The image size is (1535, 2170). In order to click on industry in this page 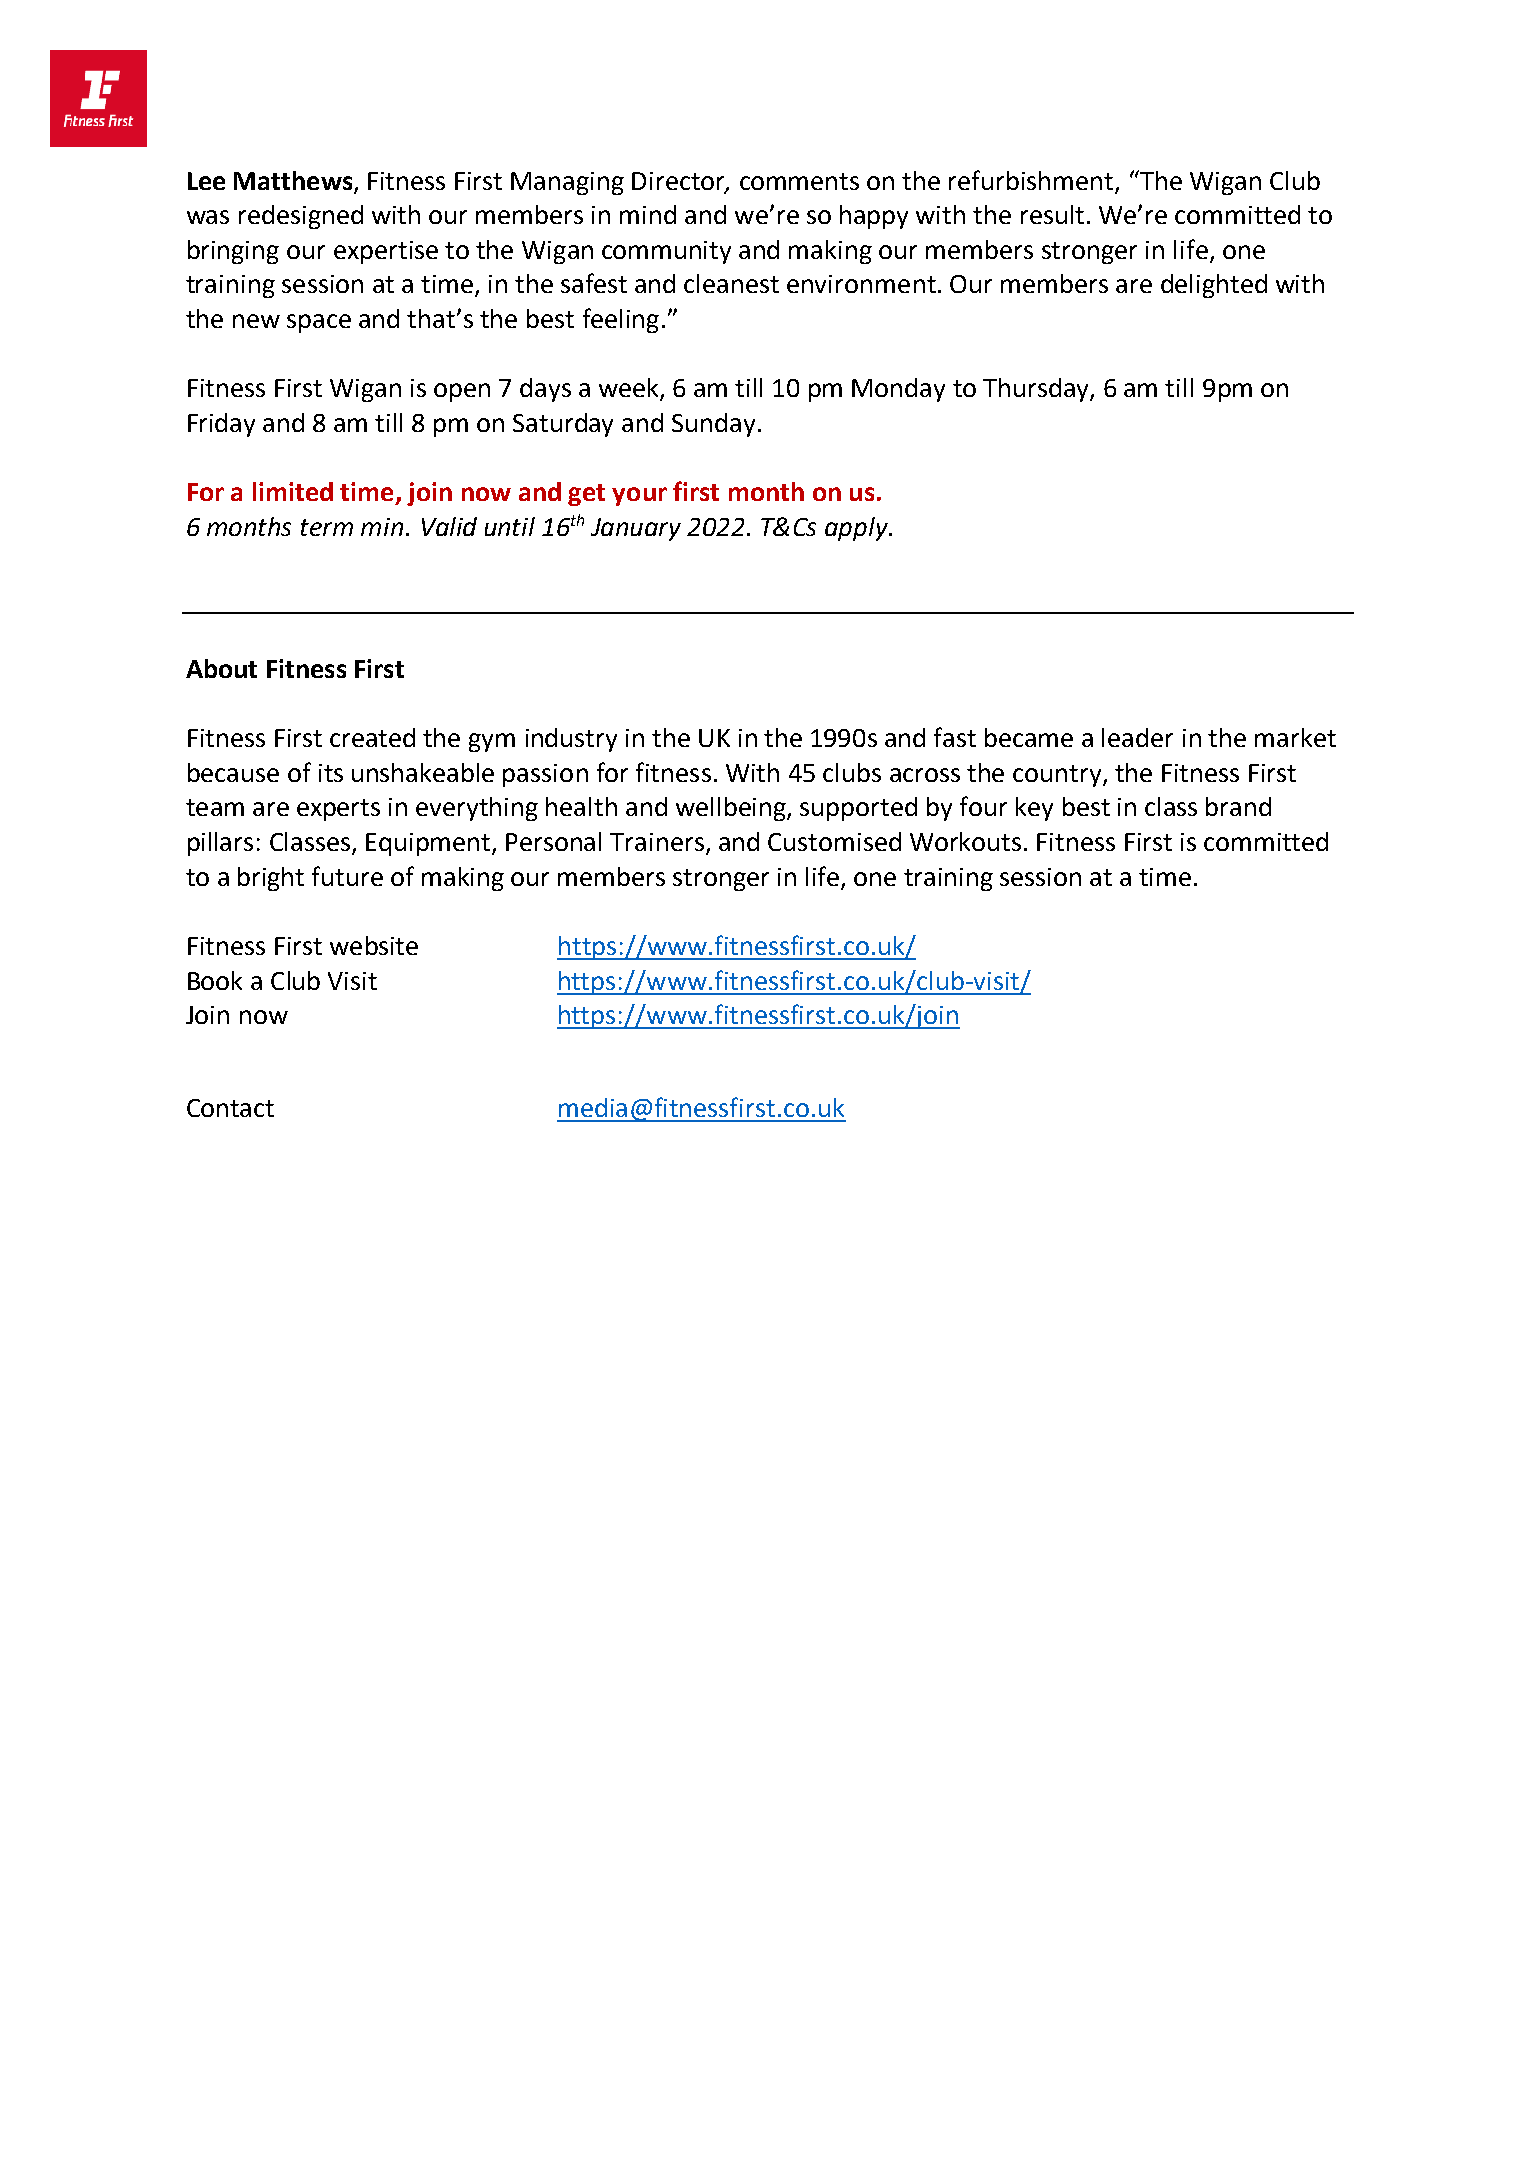, I will do `click(571, 740)`.
